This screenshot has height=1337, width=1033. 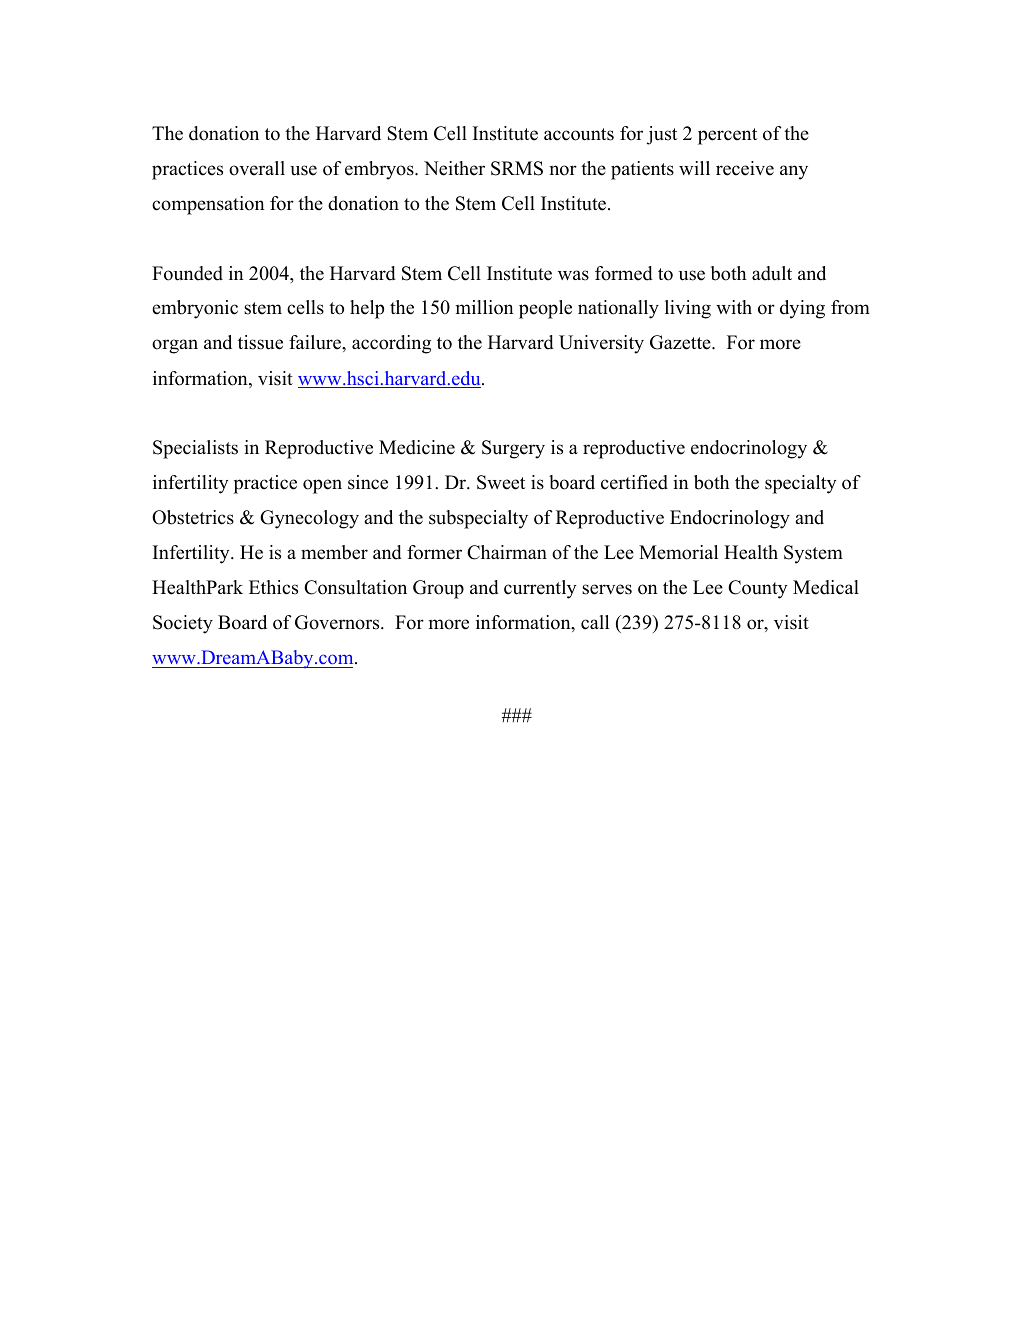 I want to click on overall, so click(x=257, y=168).
